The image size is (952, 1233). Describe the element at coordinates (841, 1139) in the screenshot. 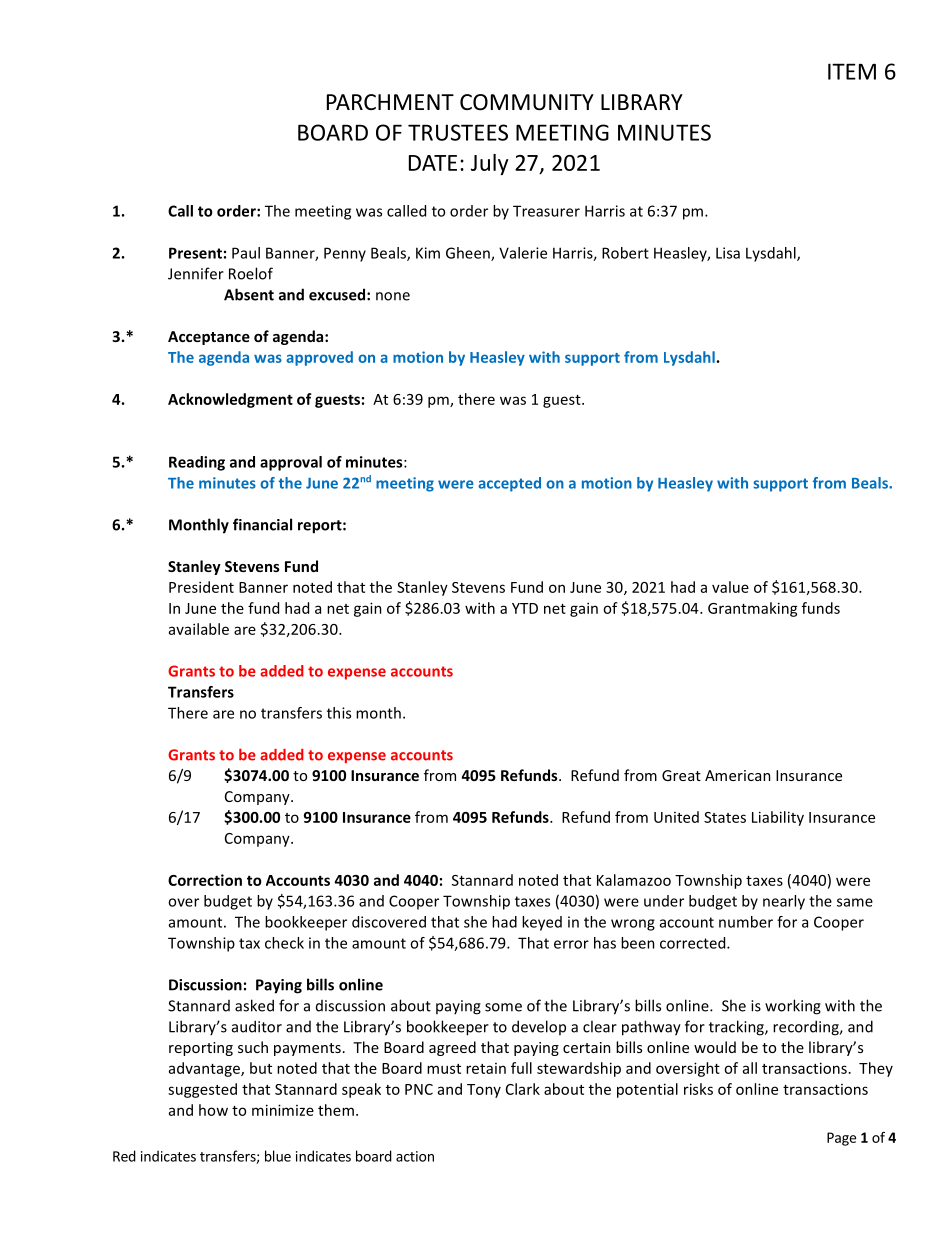

I see `Page` at that location.
